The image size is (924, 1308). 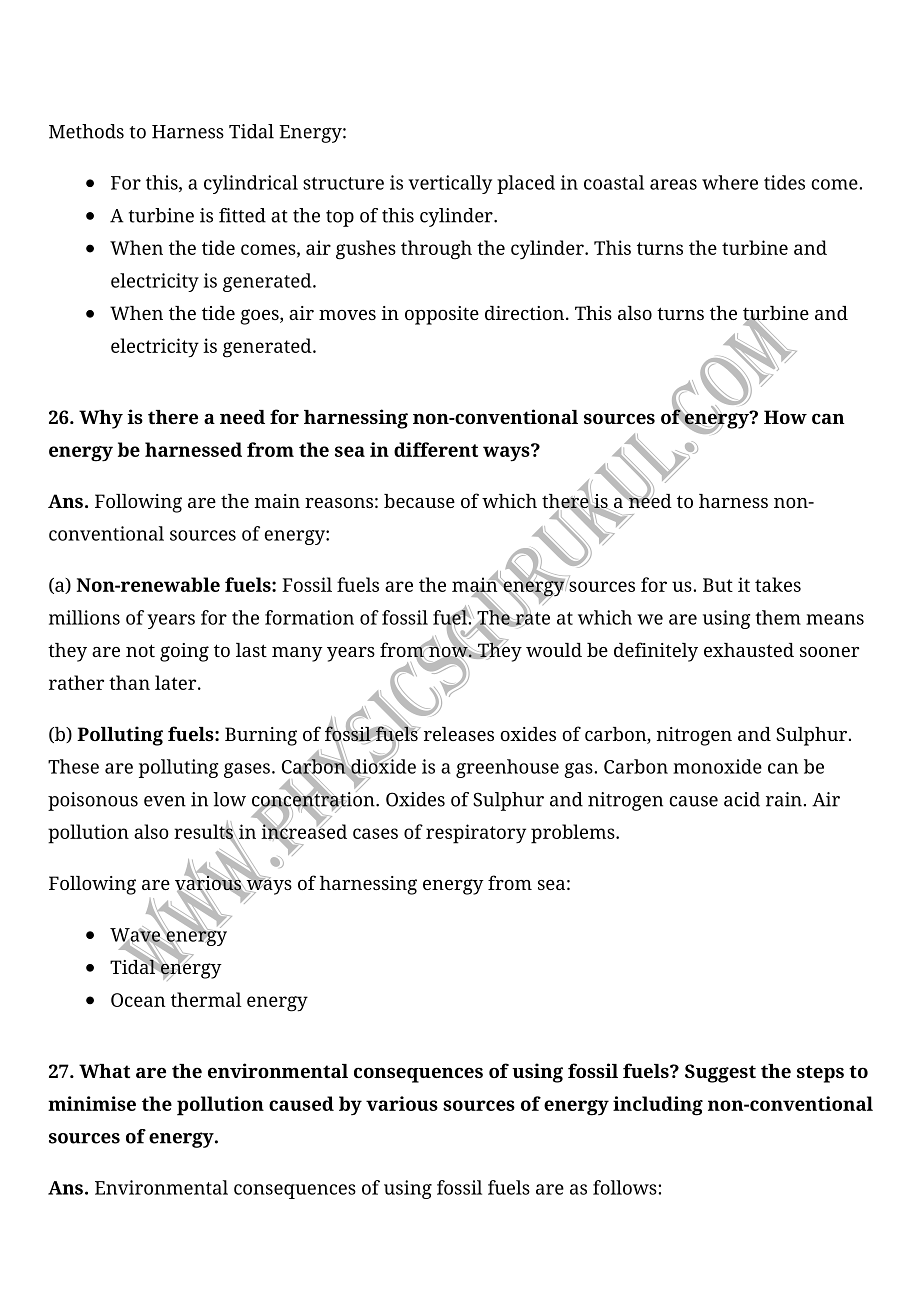 What do you see at coordinates (476, 834) in the screenshot?
I see `respiratory` at bounding box center [476, 834].
